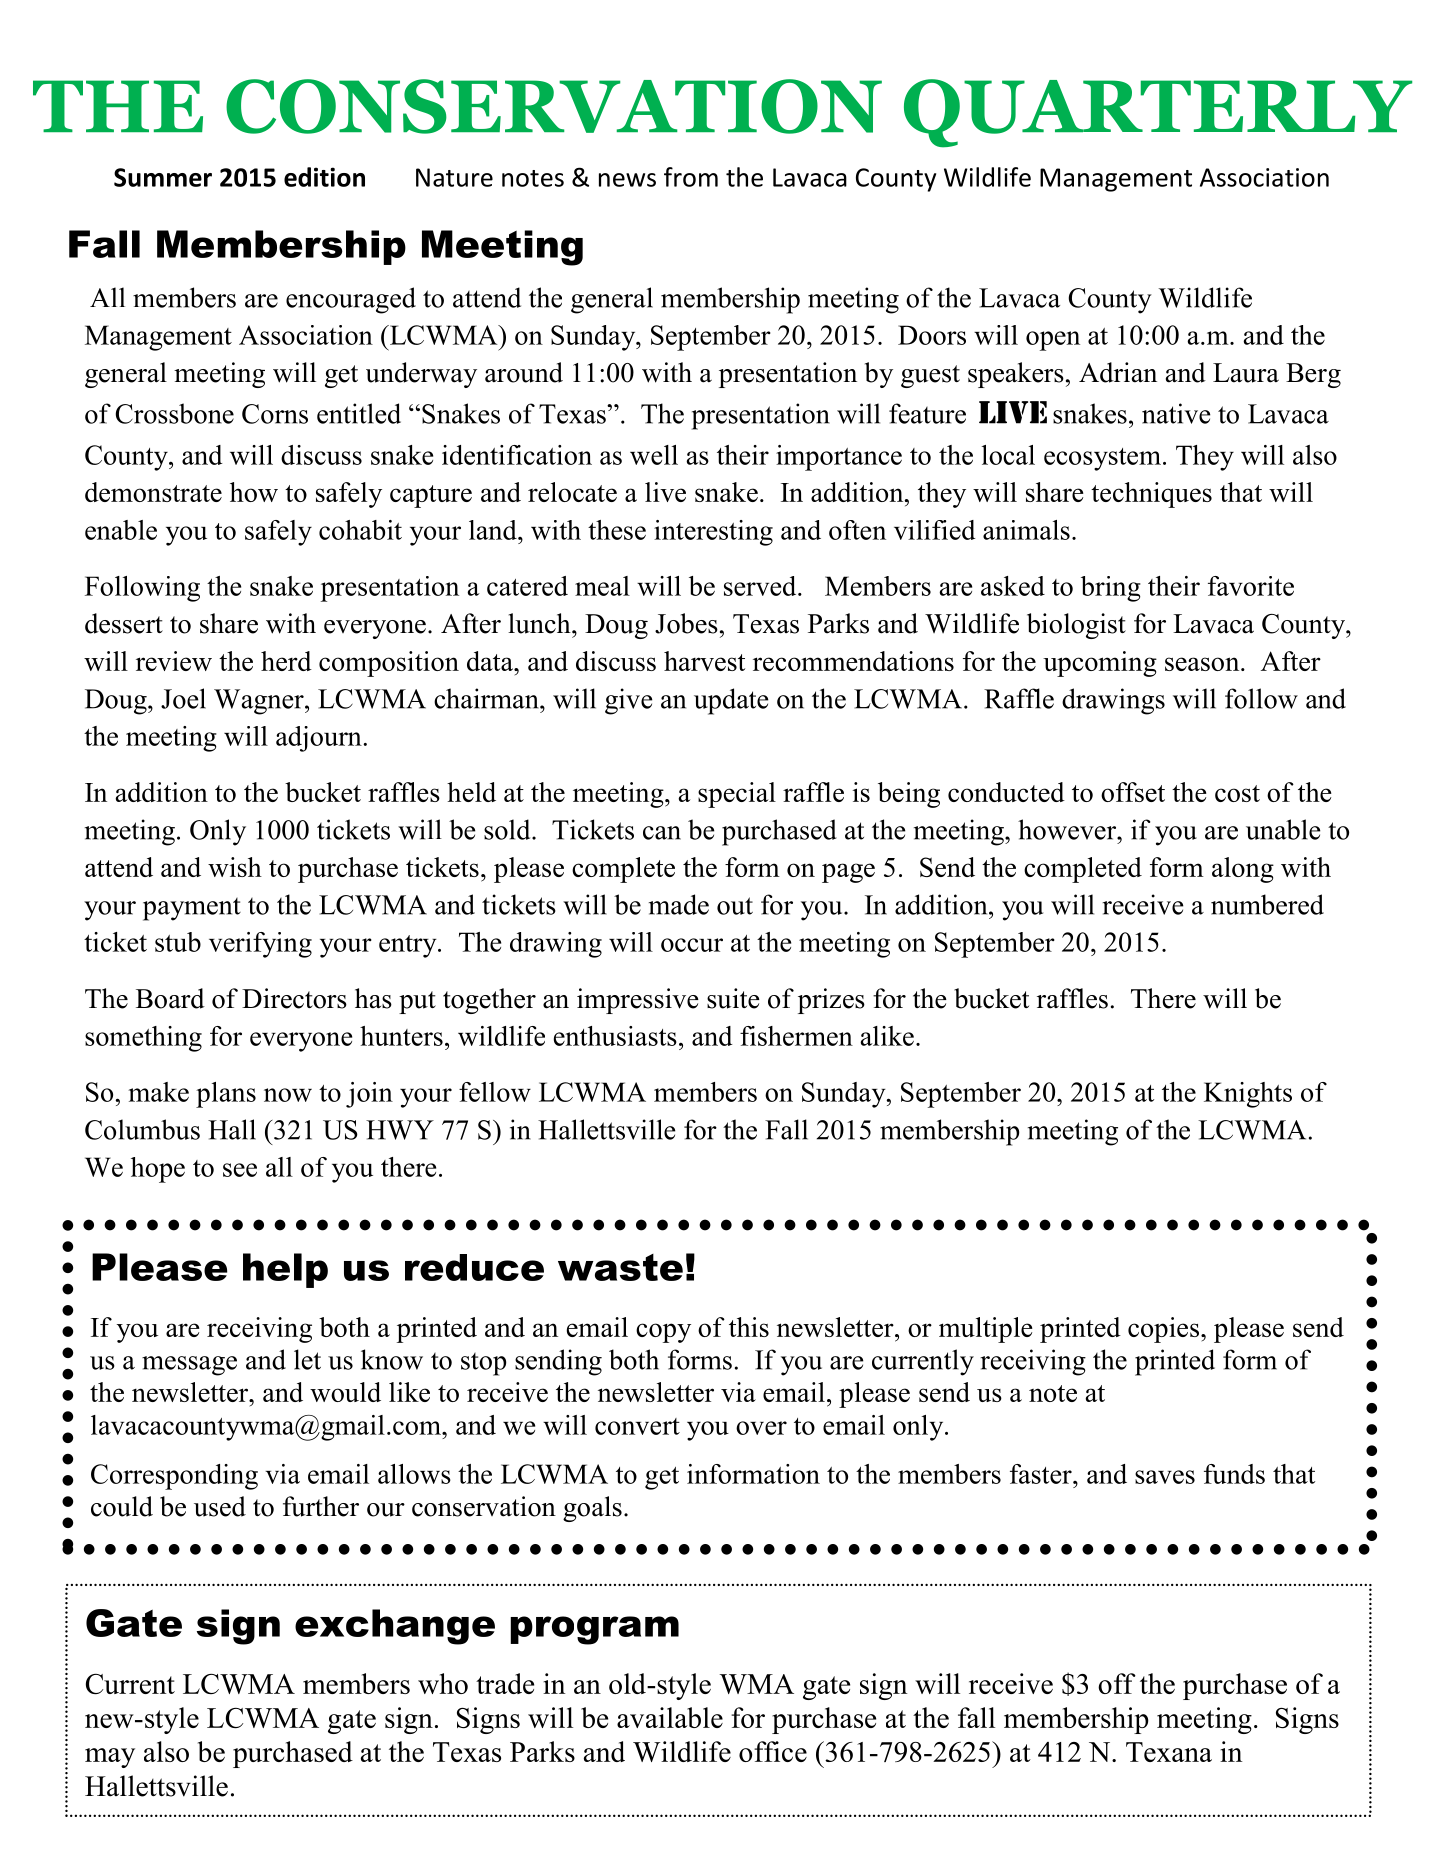  What do you see at coordinates (691, 177) in the page?
I see `from` at bounding box center [691, 177].
